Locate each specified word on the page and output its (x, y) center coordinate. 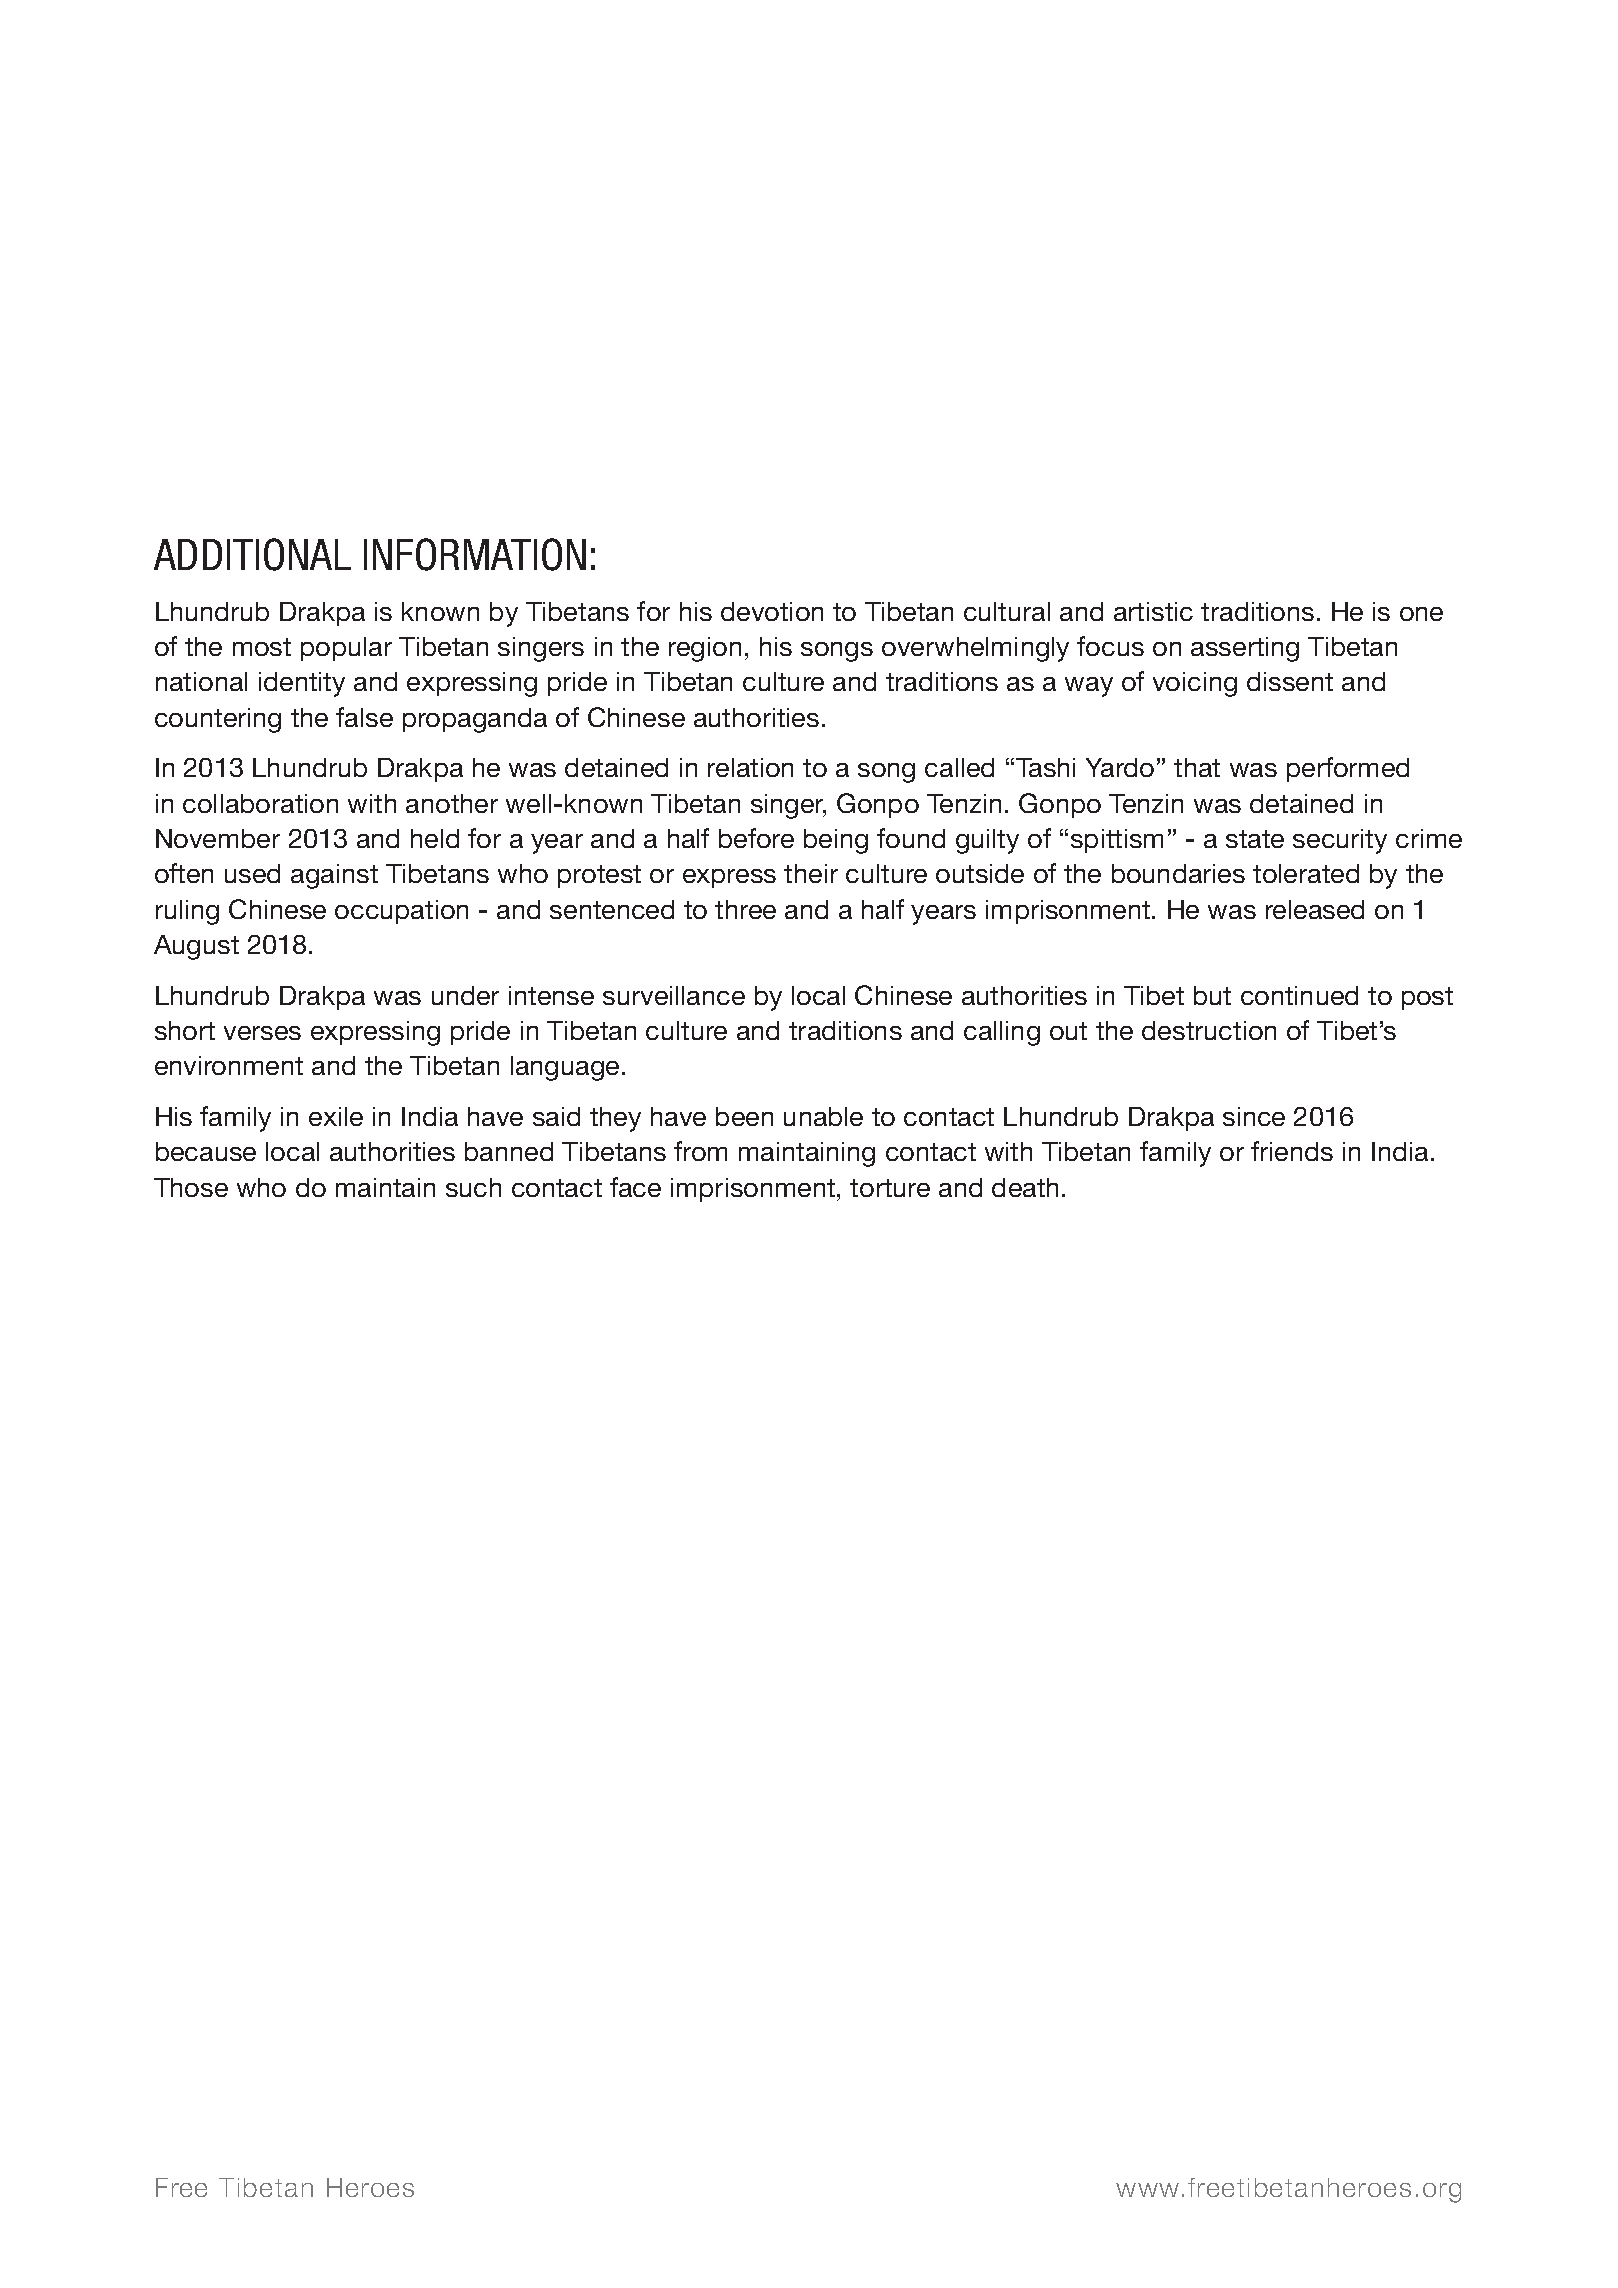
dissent (1290, 681)
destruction (1209, 1030)
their (811, 873)
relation (750, 767)
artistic (1153, 611)
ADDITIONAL (252, 554)
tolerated (1306, 873)
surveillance (674, 995)
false (364, 717)
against (334, 876)
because (206, 1151)
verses (262, 1033)
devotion (772, 611)
